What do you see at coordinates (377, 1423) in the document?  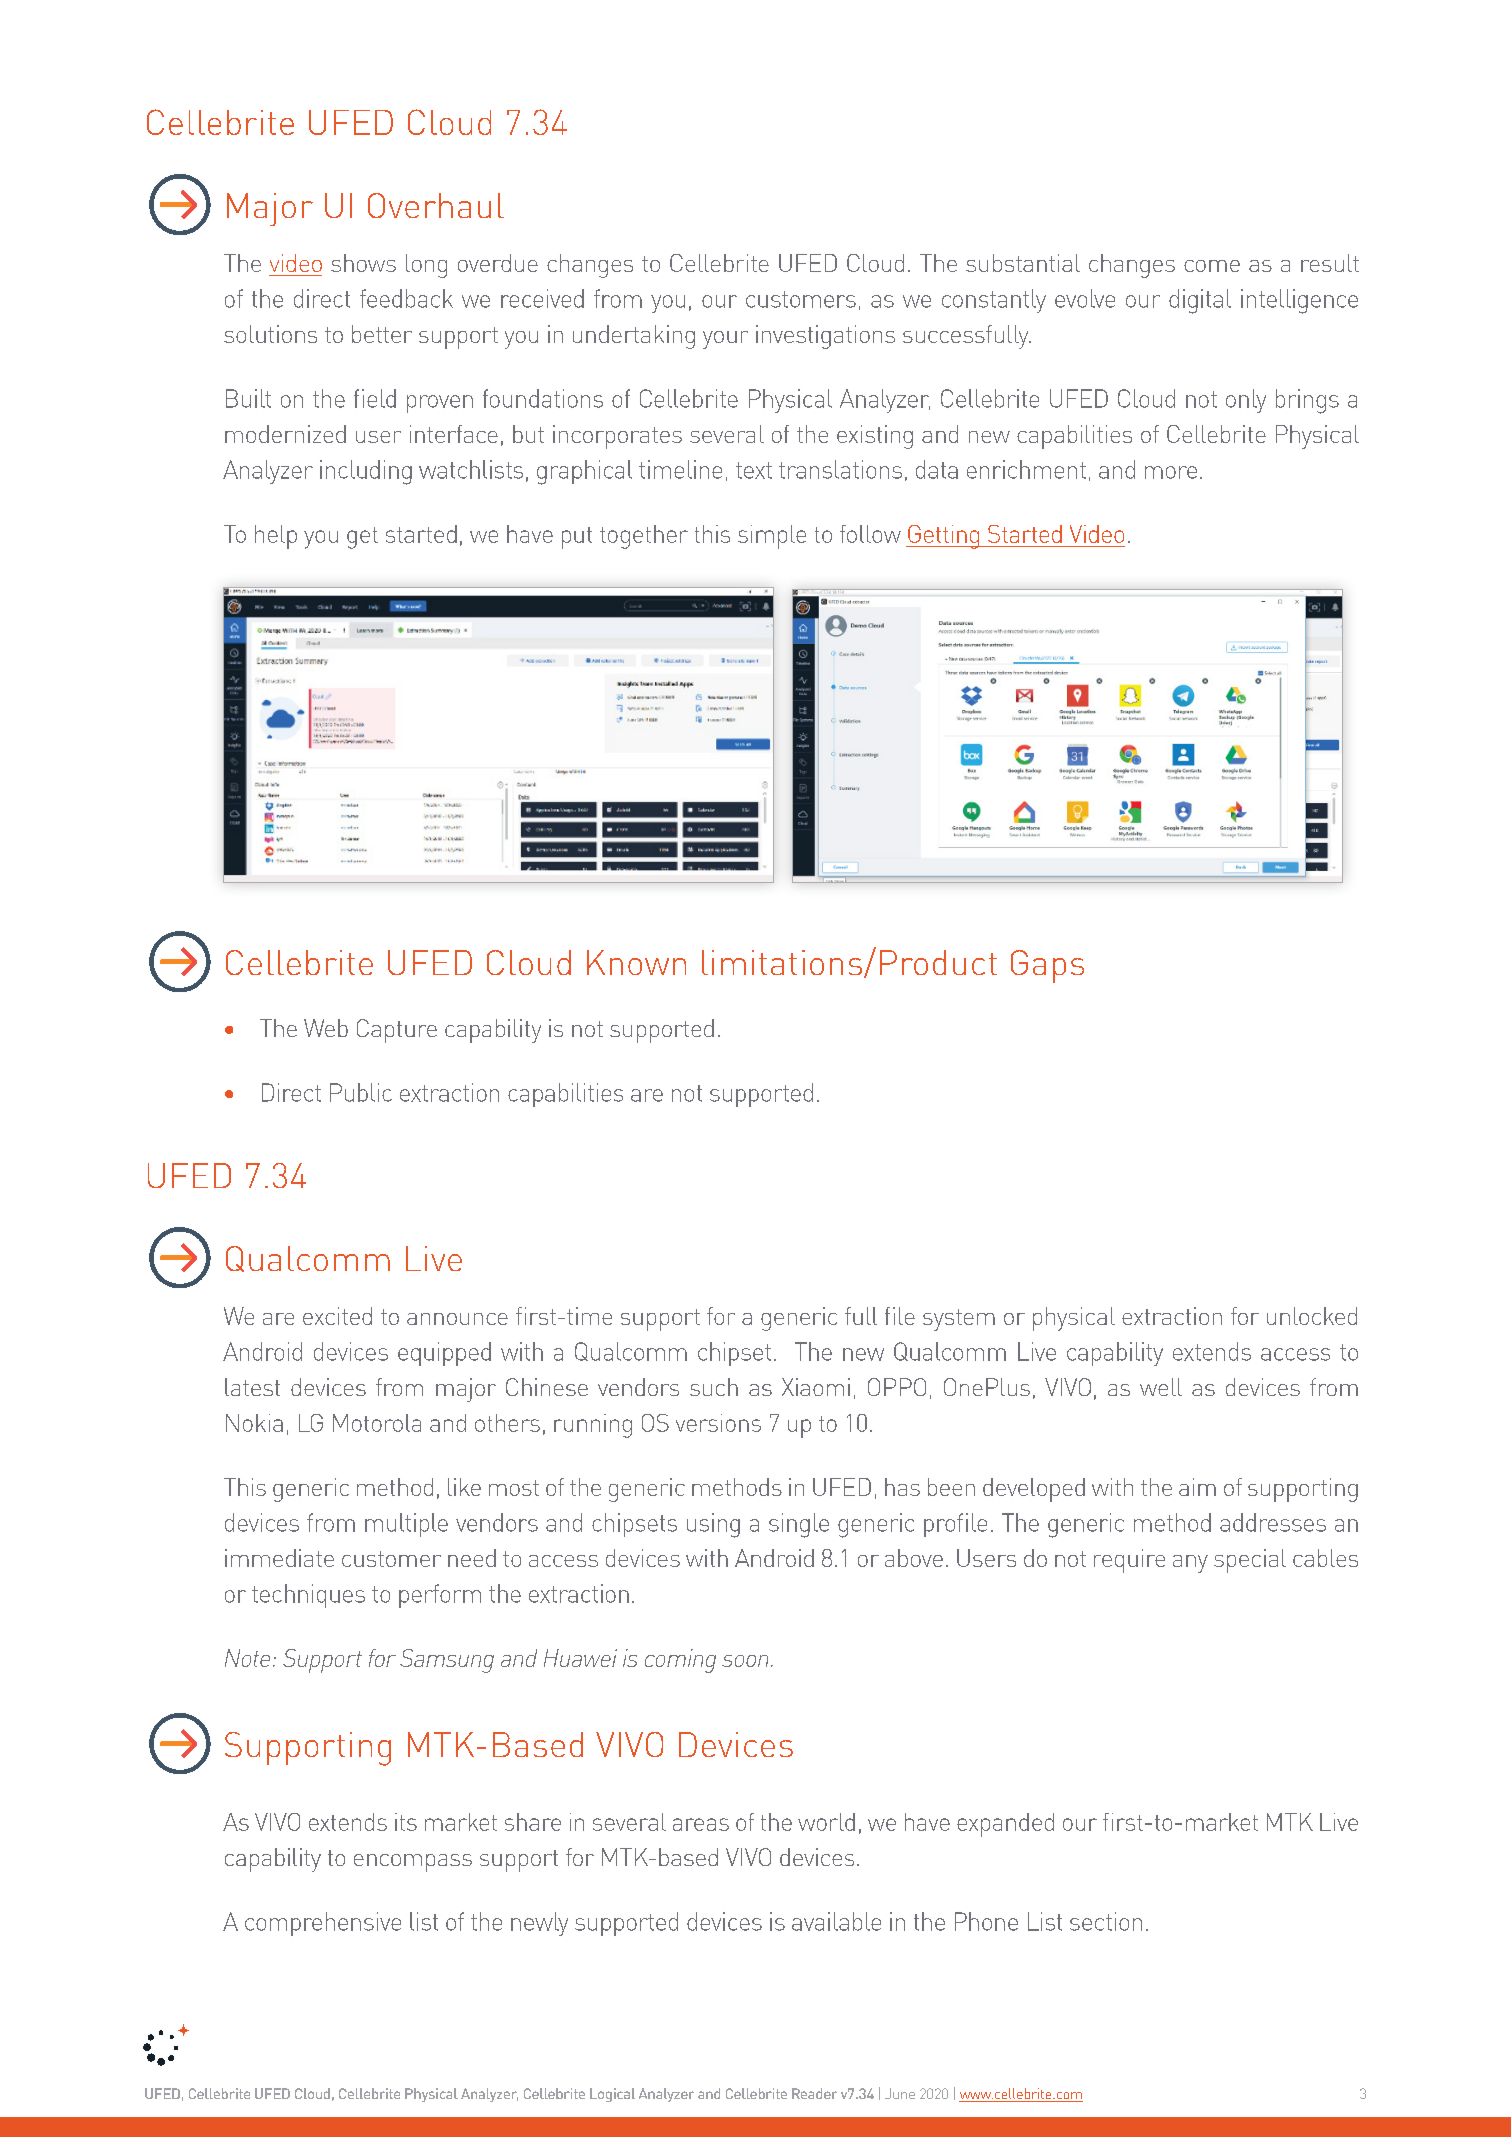 I see `Motorola` at bounding box center [377, 1423].
